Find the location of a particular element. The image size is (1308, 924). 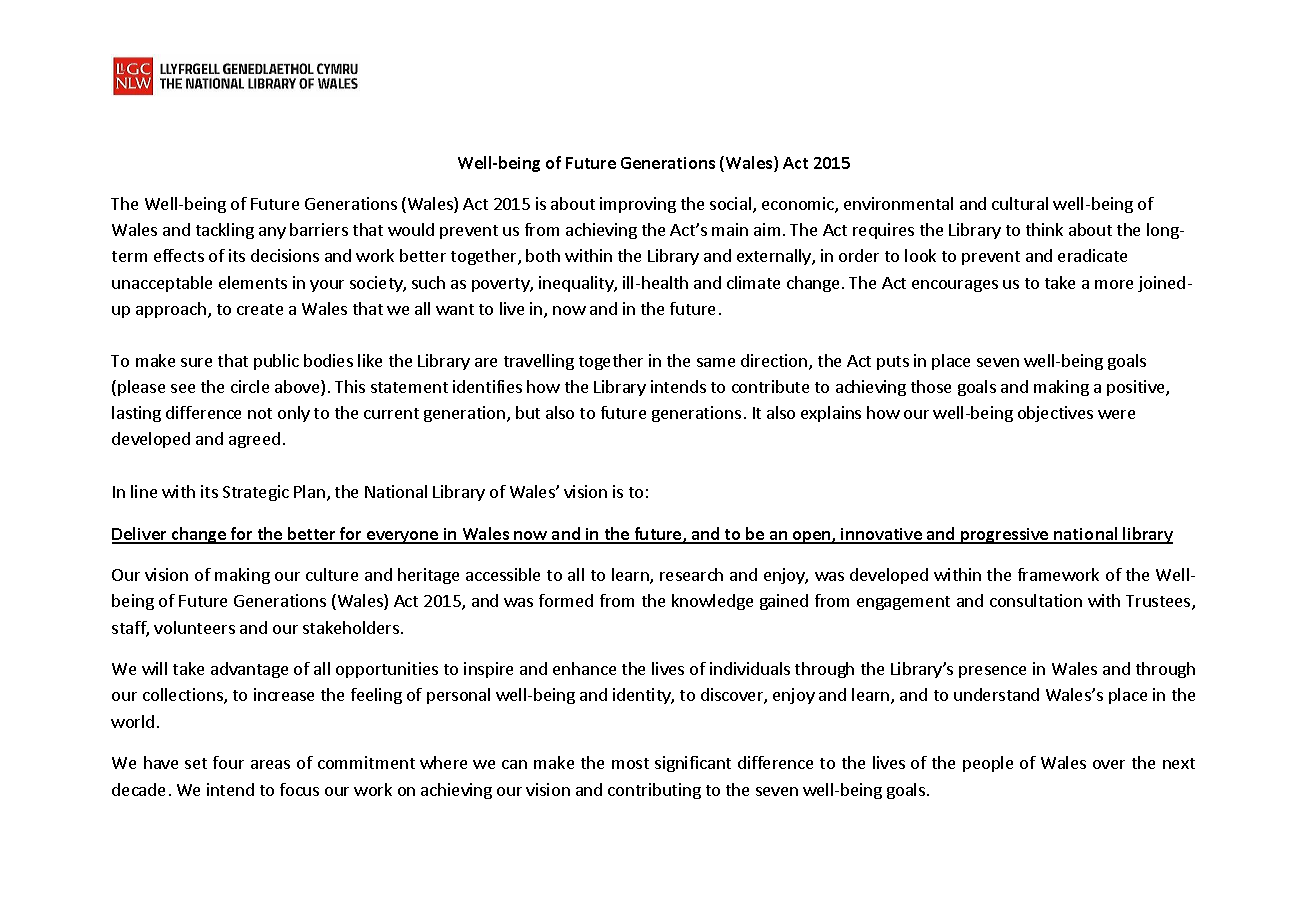

research is located at coordinates (691, 574).
